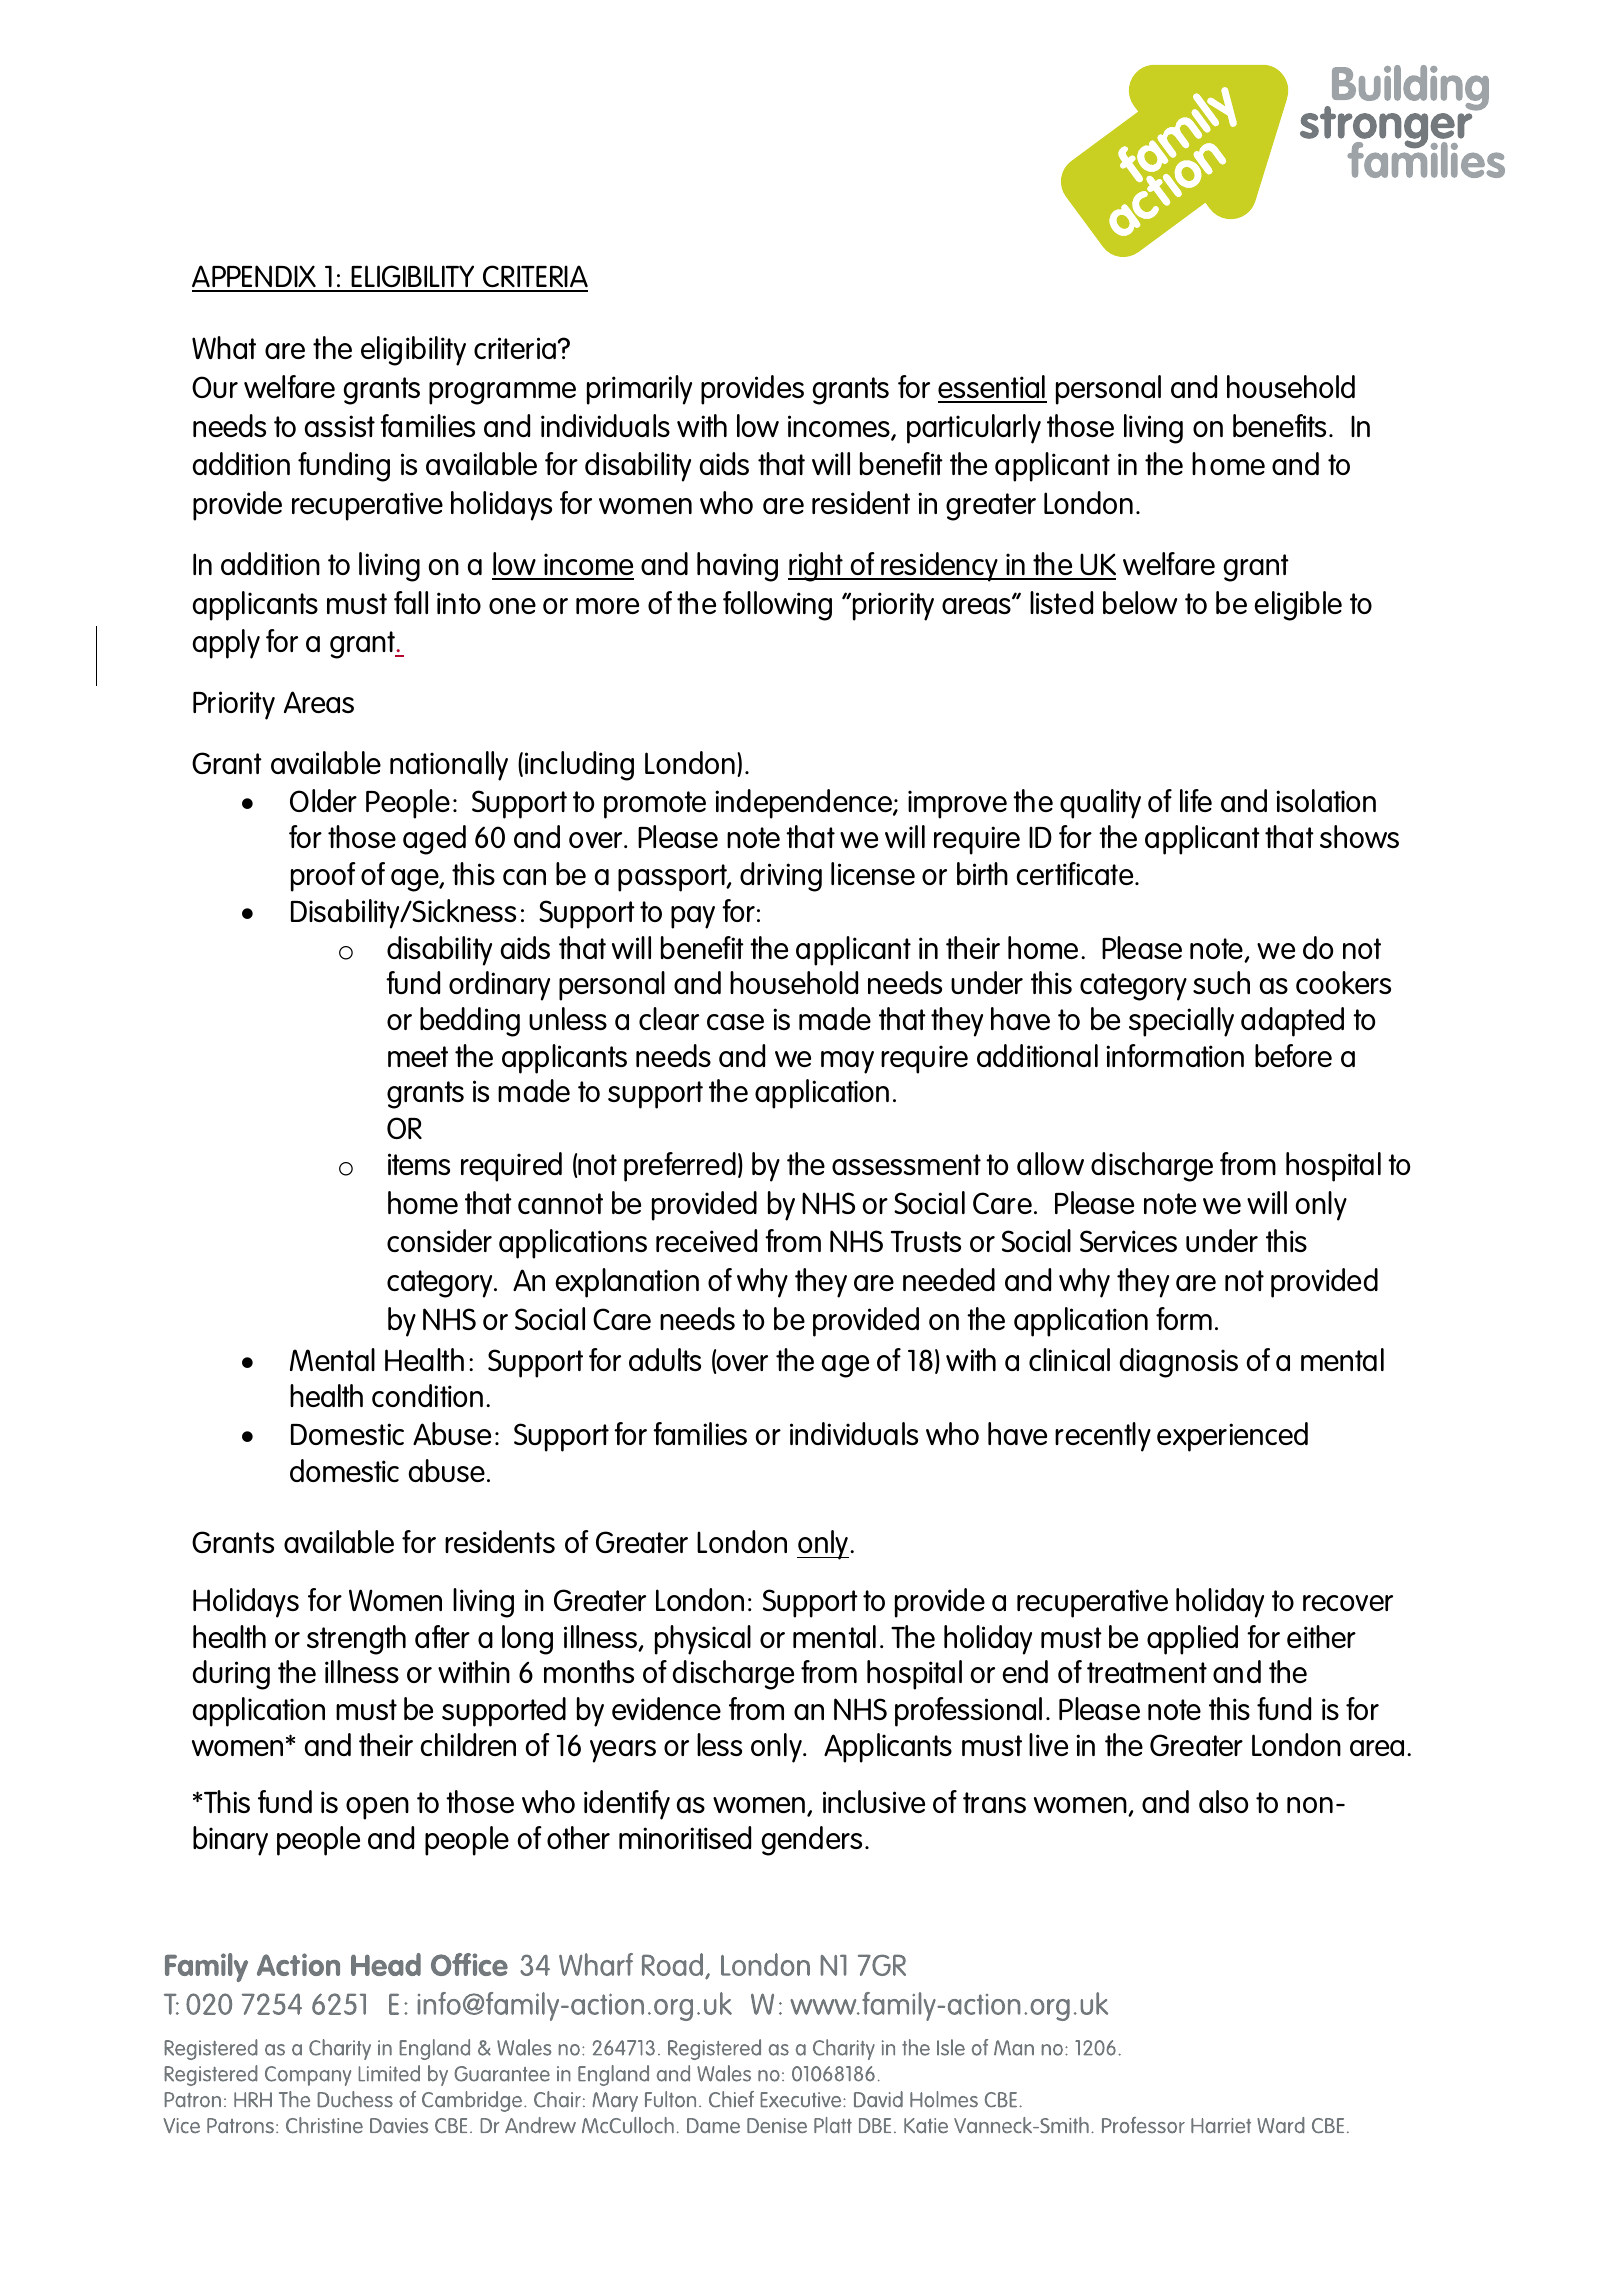 The width and height of the screenshot is (1607, 2274). Describe the element at coordinates (323, 800) in the screenshot. I see `Older` at that location.
